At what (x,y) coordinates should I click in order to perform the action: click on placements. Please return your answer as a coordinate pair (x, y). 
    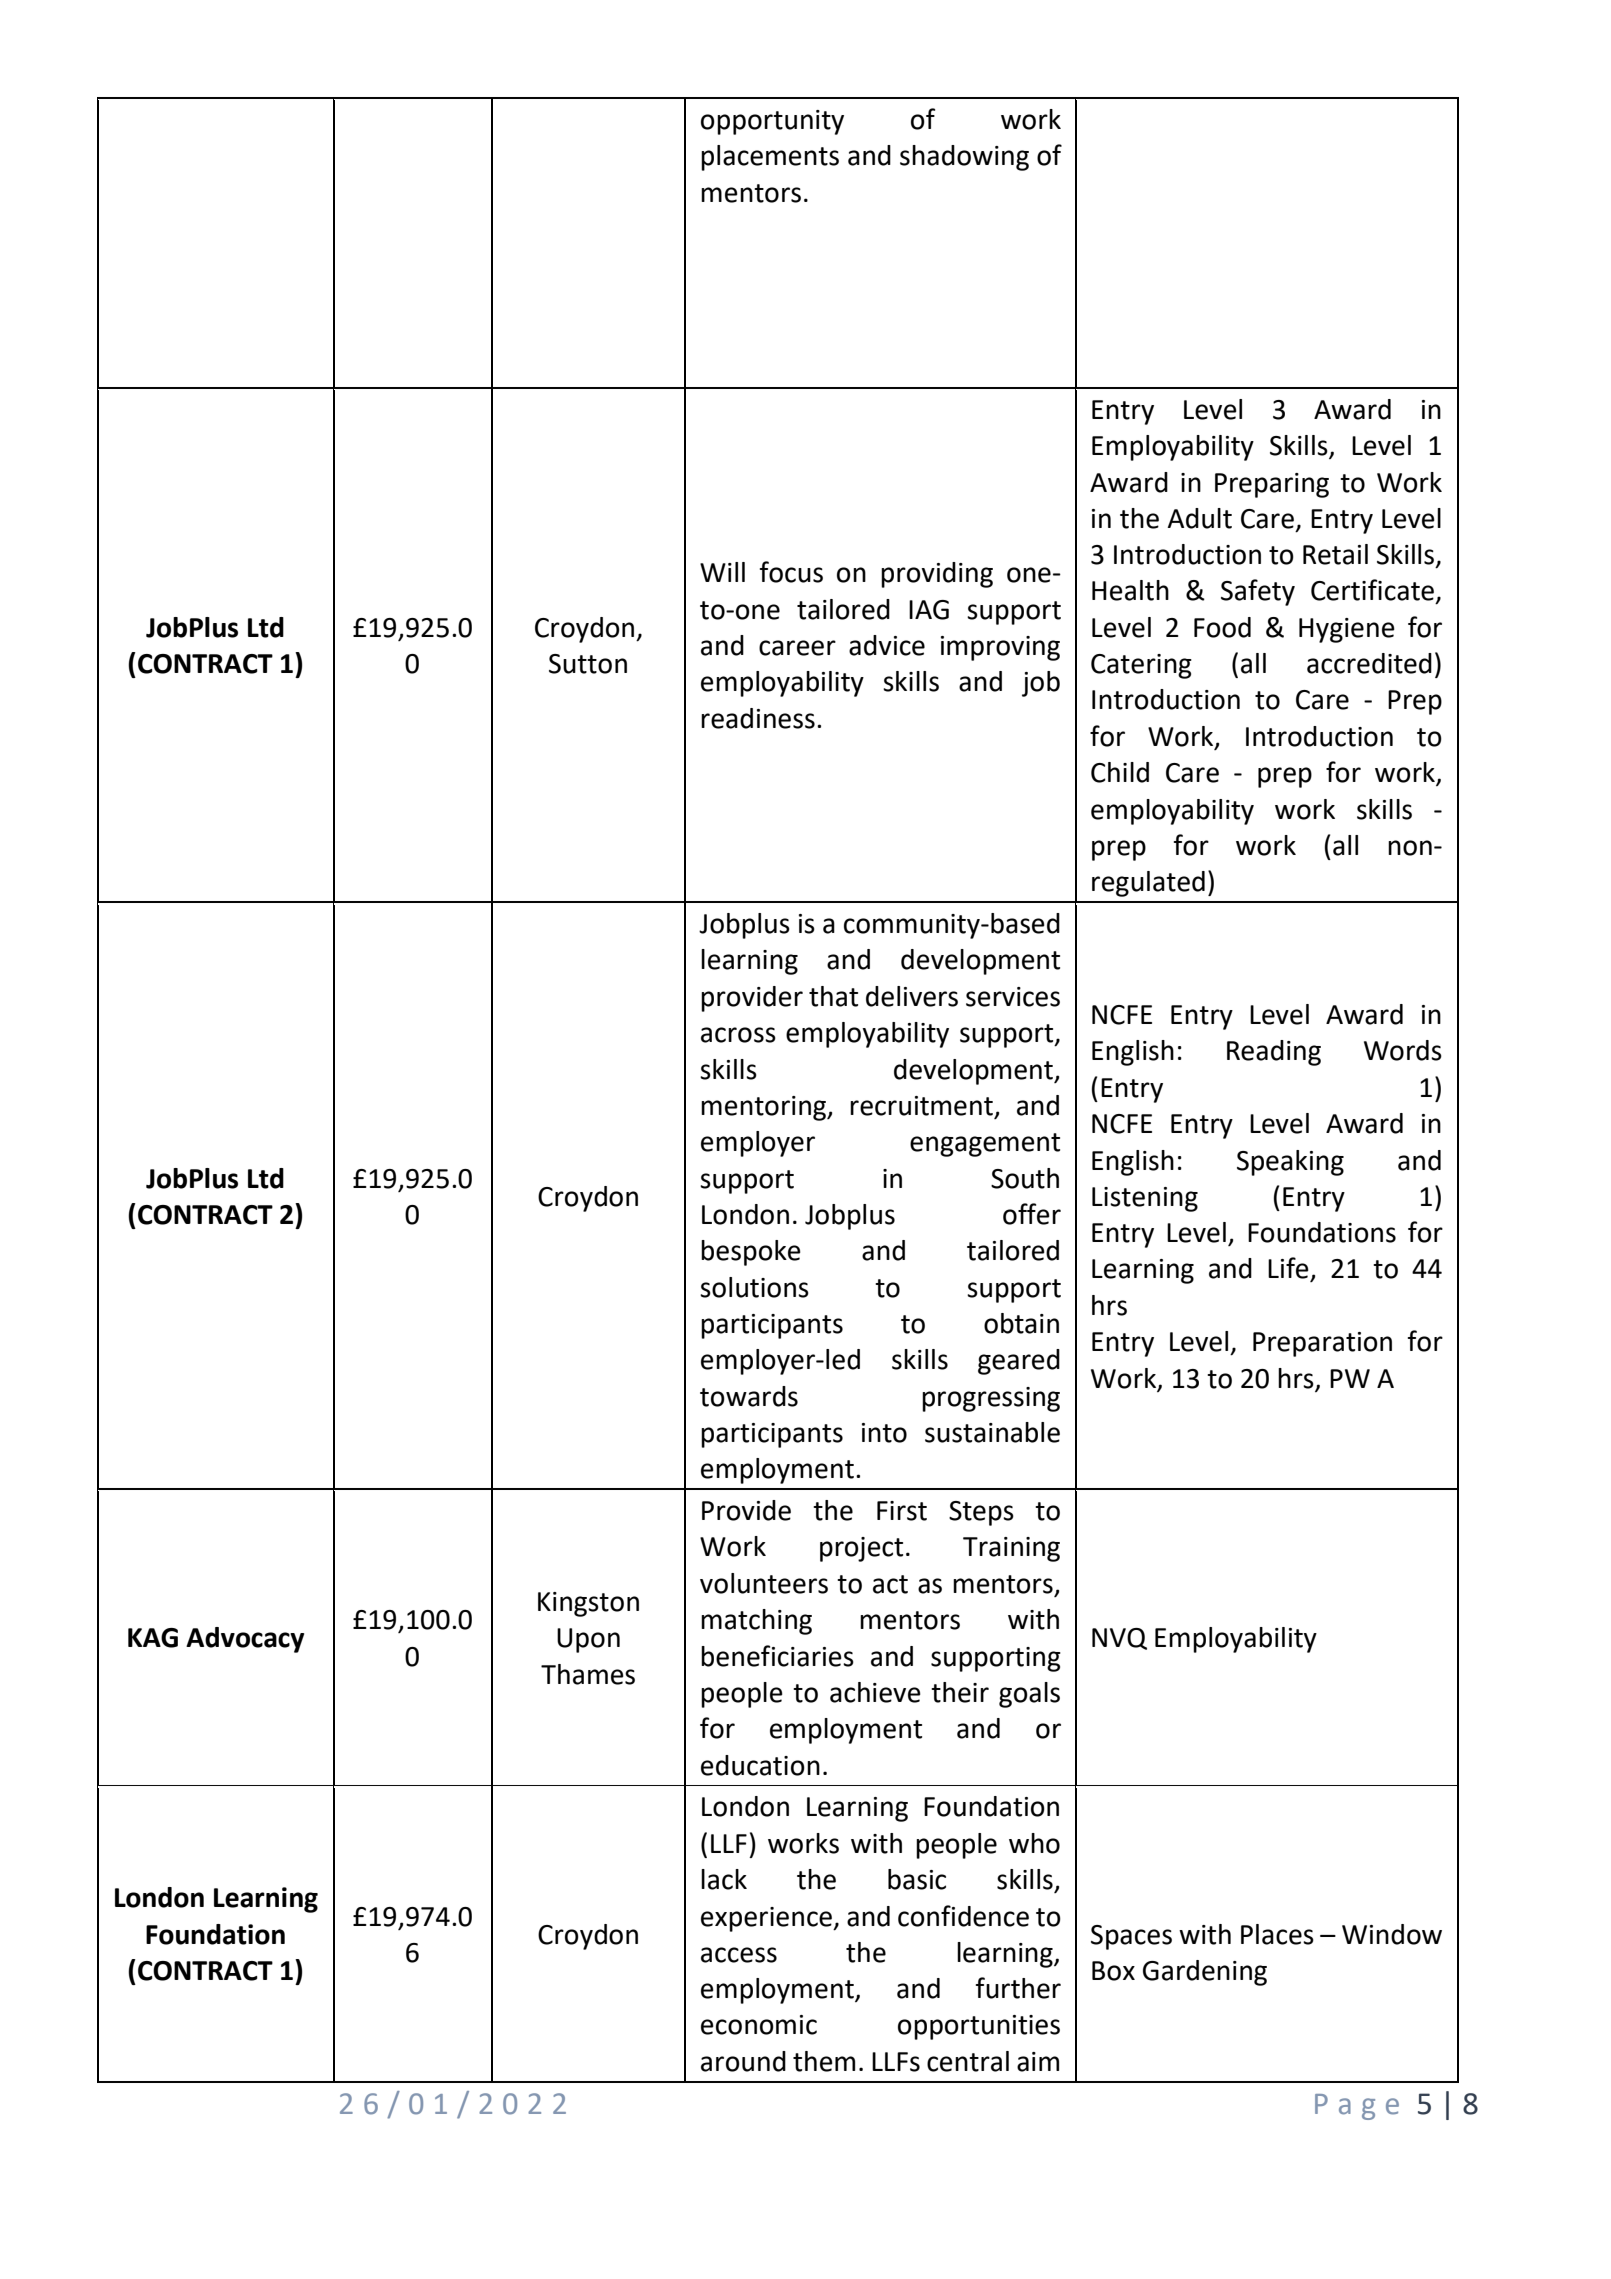
    Looking at the image, I should click on (770, 158).
